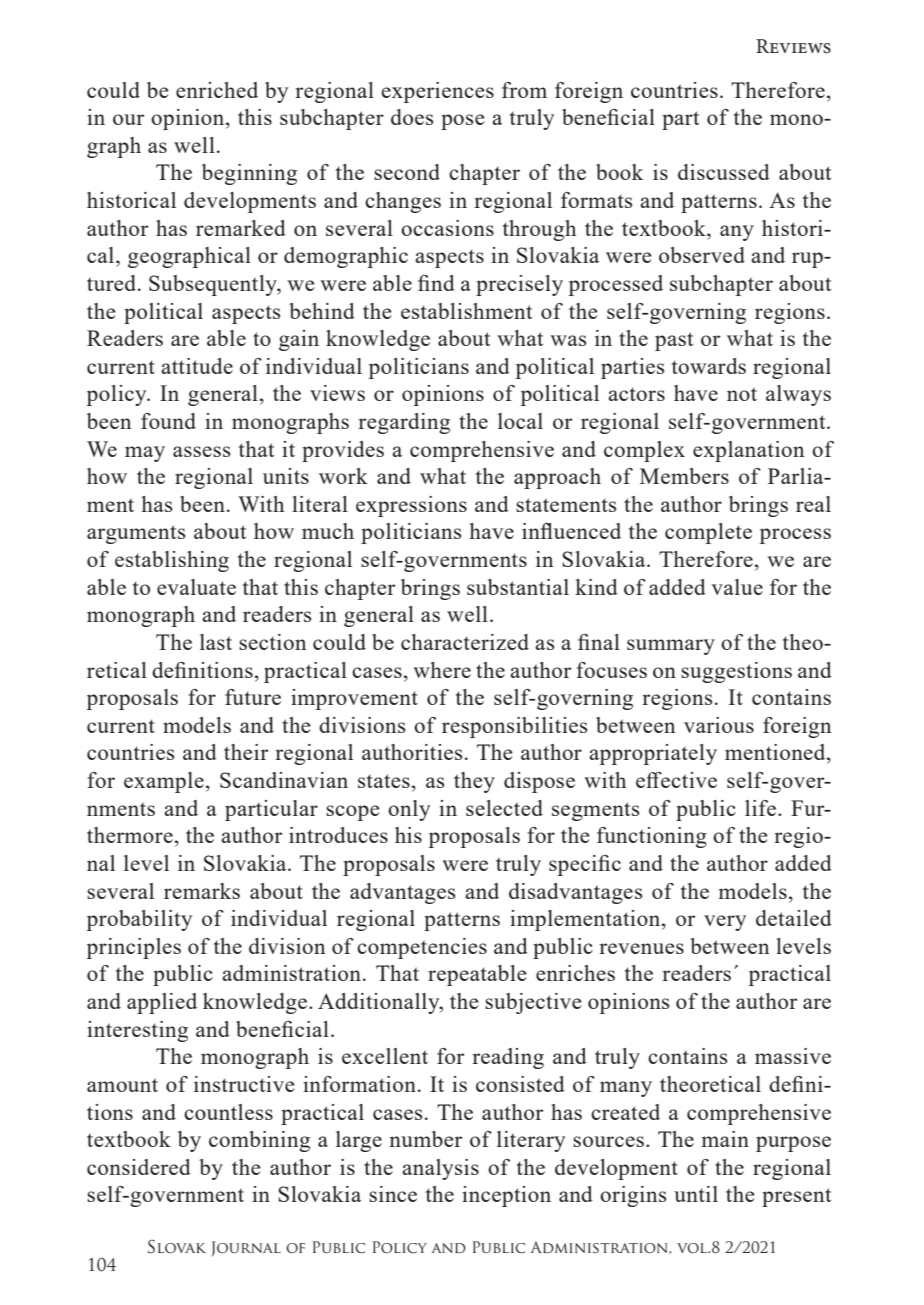 The image size is (924, 1305). What do you see at coordinates (216, 642) in the screenshot?
I see `last` at bounding box center [216, 642].
